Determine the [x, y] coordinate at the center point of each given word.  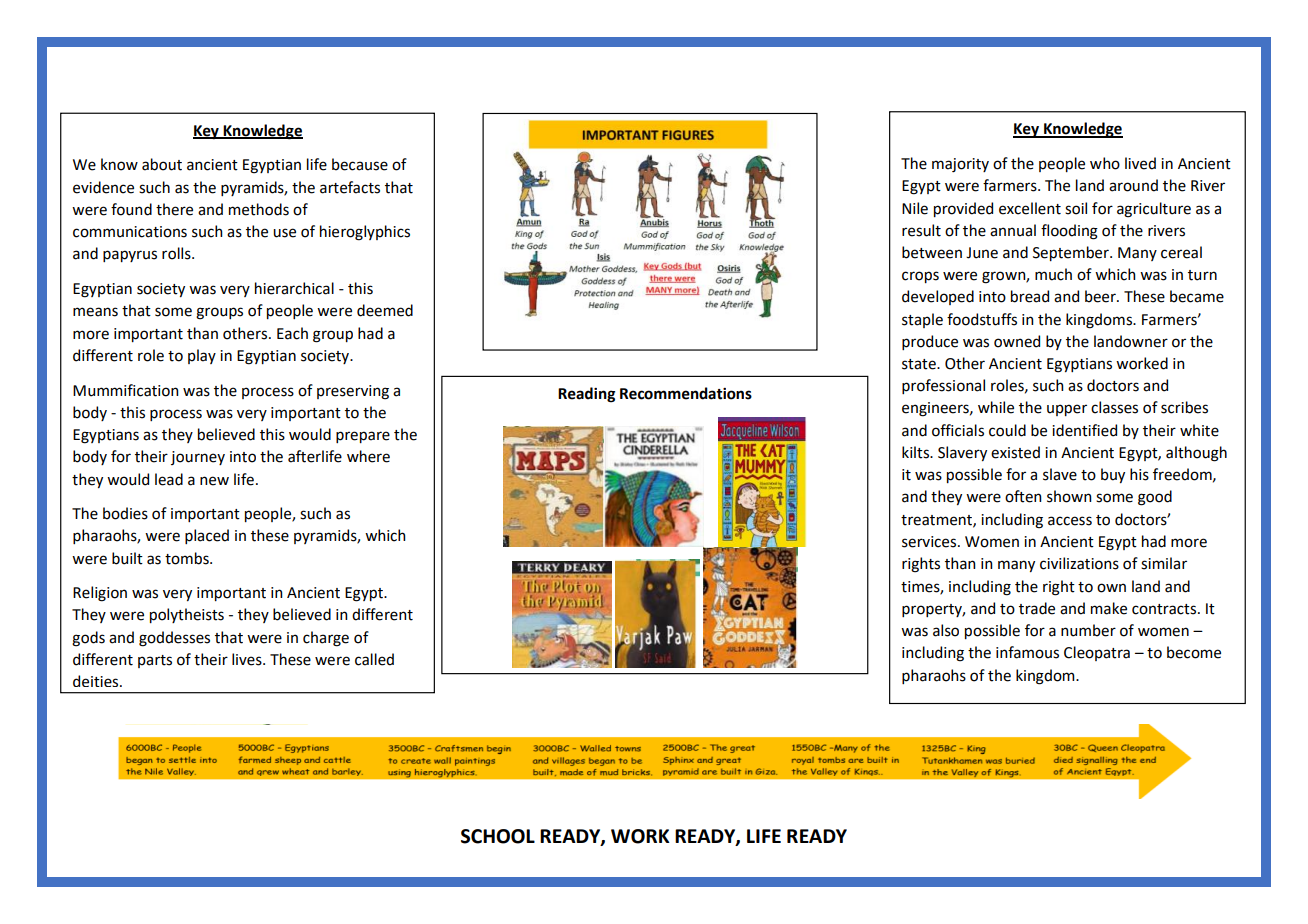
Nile [915, 208]
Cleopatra [1097, 653]
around [1133, 185]
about [162, 164]
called [374, 659]
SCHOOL [498, 836]
